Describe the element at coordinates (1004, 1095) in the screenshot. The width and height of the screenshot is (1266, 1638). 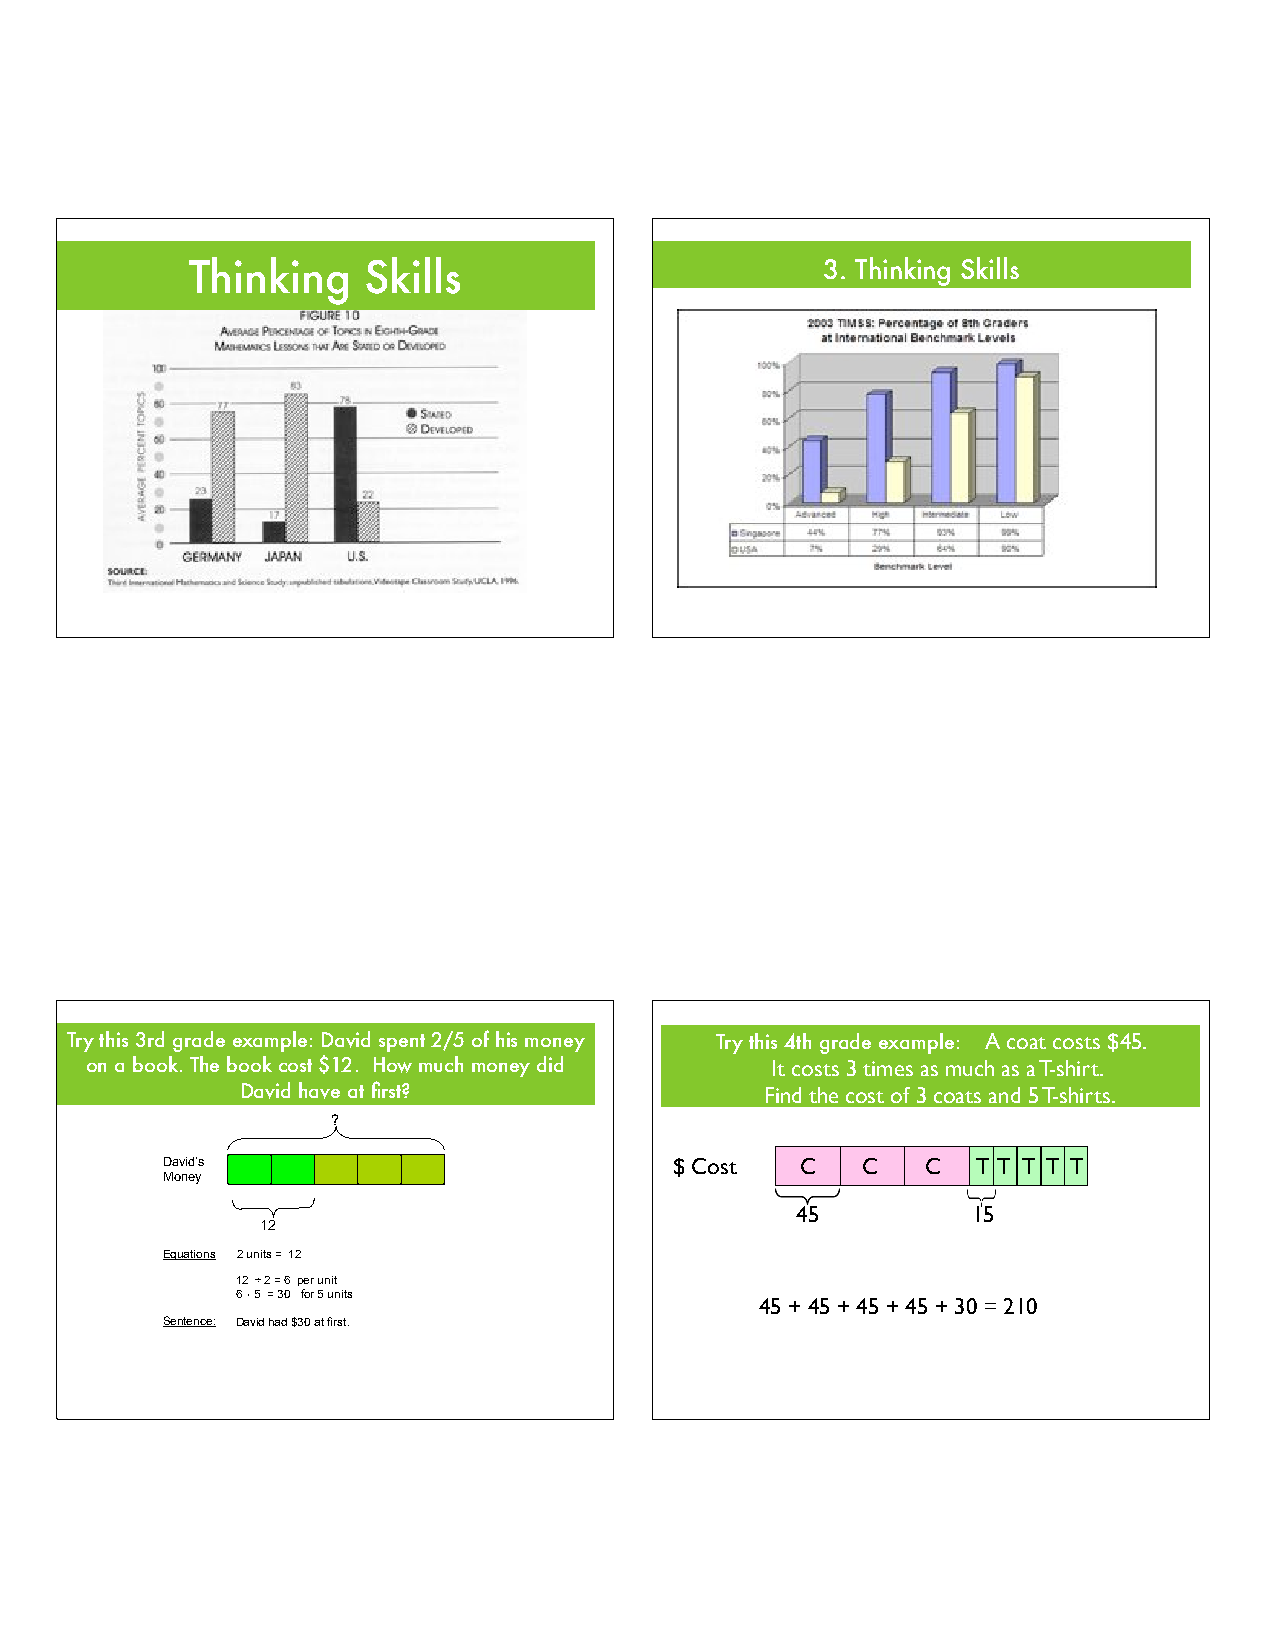
I see `and` at that location.
